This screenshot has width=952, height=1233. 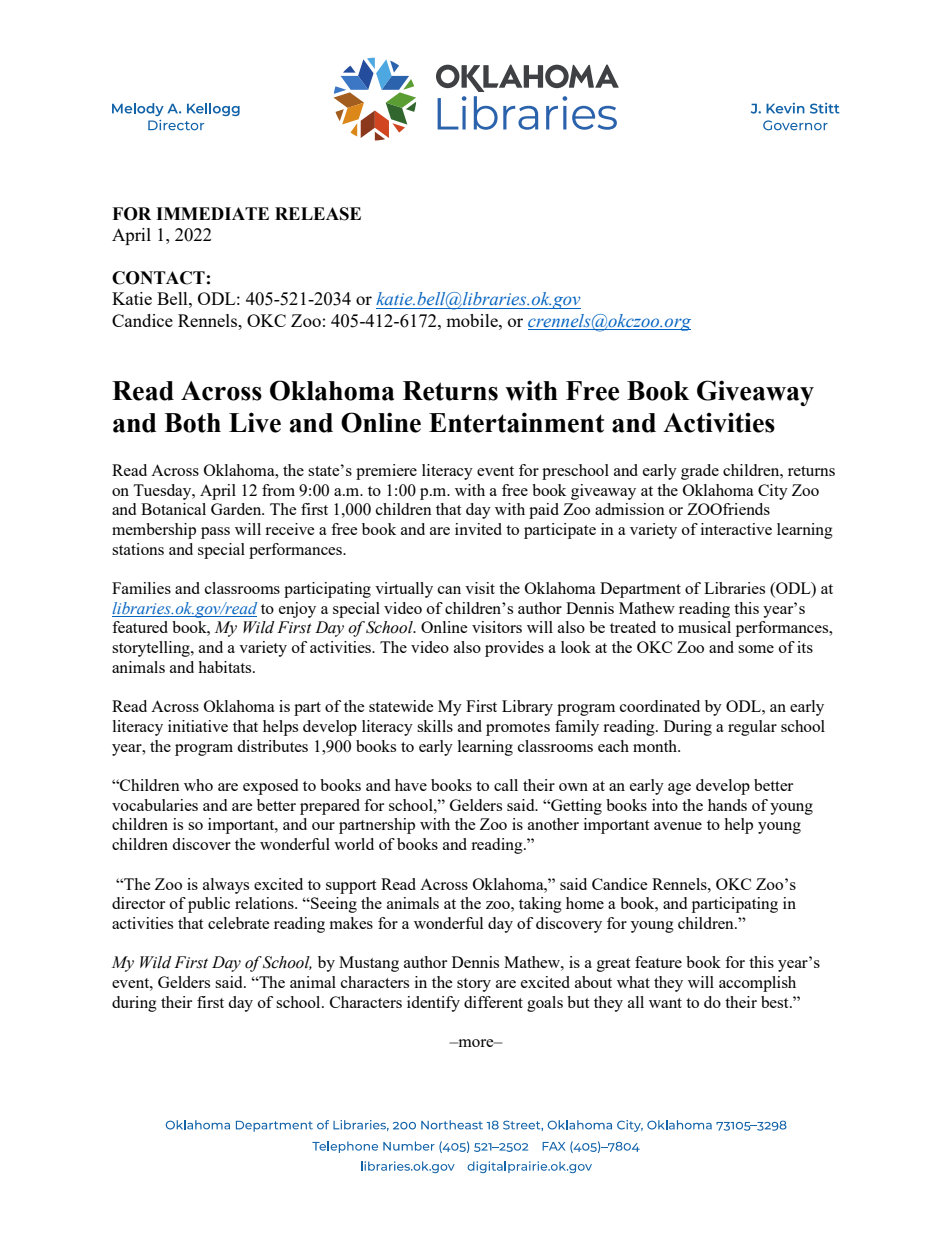 I want to click on enjoy, so click(x=297, y=610).
